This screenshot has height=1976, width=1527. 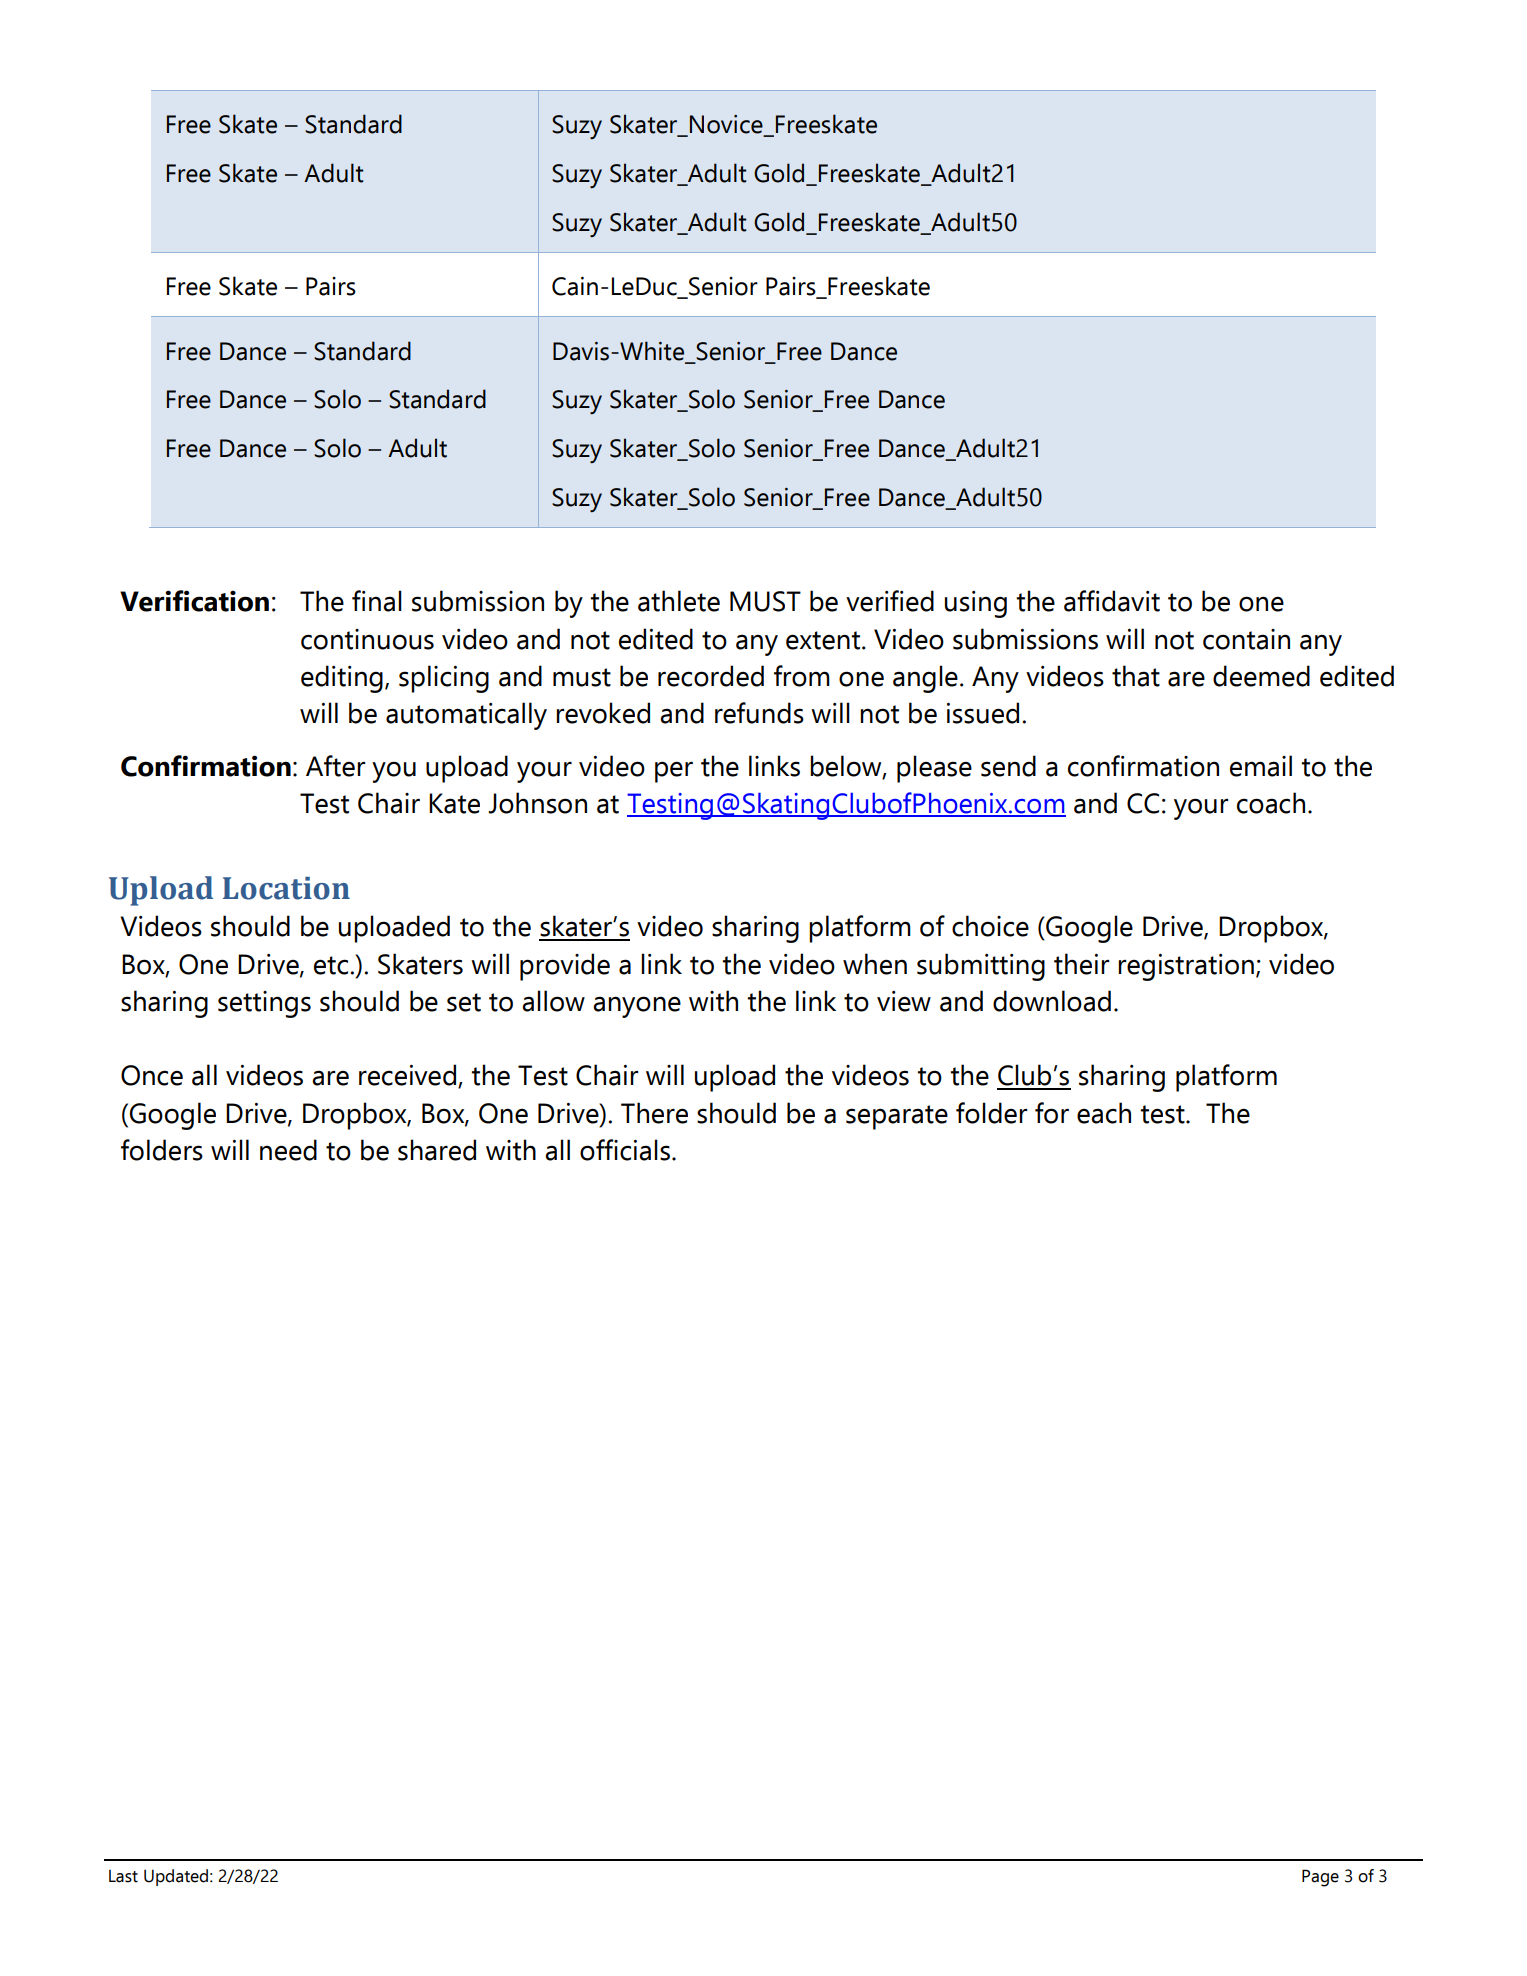 I want to click on officials, so click(x=625, y=1150).
